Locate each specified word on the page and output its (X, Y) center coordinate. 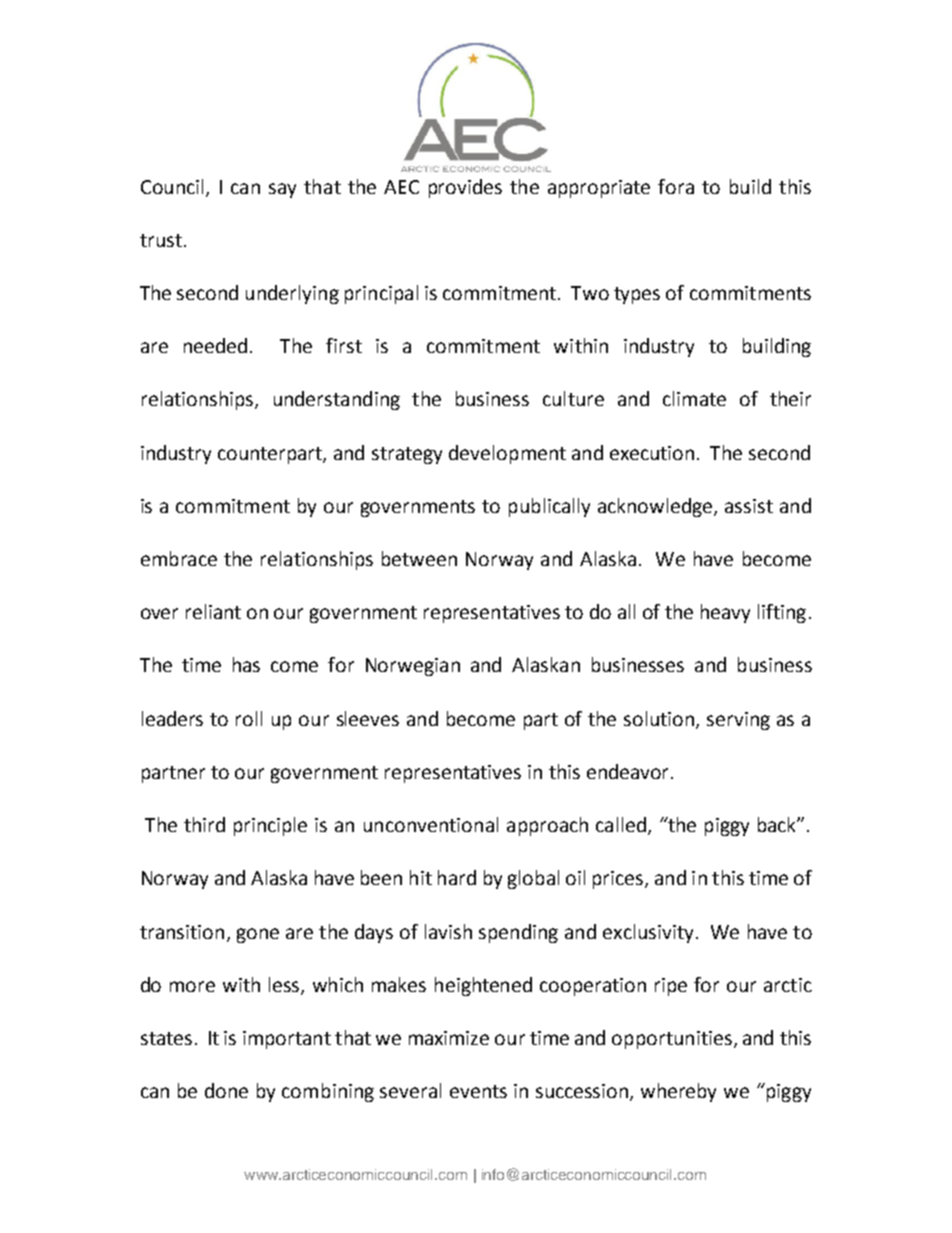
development (507, 454)
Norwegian (413, 667)
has (246, 664)
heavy (725, 613)
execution (652, 453)
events (478, 1091)
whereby (678, 1092)
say (282, 190)
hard (457, 877)
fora (676, 186)
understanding (337, 400)
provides (465, 188)
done (226, 1090)
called (621, 824)
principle (270, 826)
